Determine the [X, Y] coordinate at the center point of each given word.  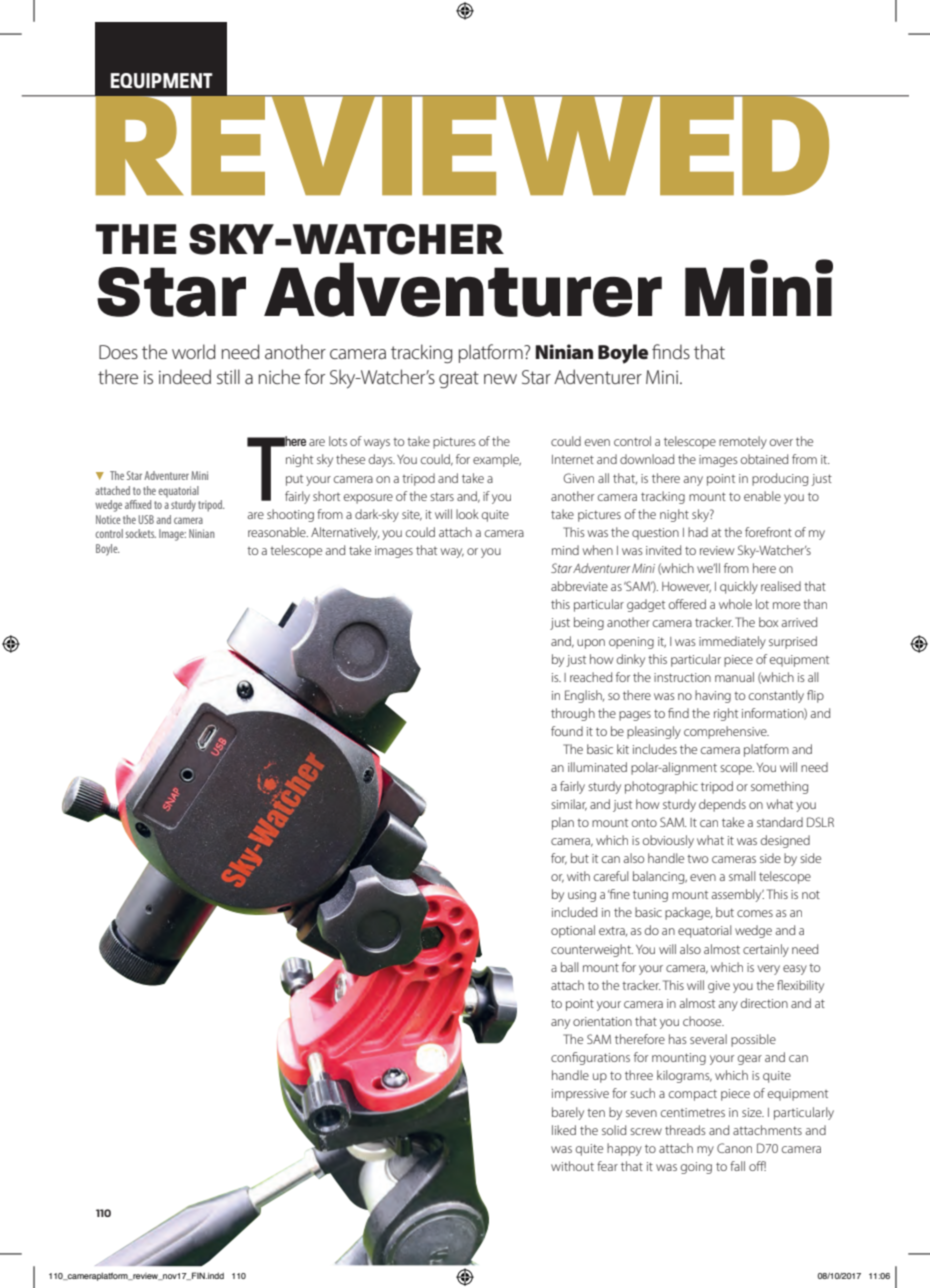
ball [569, 967]
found [567, 731]
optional [573, 931]
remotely [743, 442]
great [459, 379]
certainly [766, 950]
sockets [141, 533]
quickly [739, 587]
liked [564, 1130]
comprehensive [726, 732]
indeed [185, 376]
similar [569, 805]
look [467, 514]
